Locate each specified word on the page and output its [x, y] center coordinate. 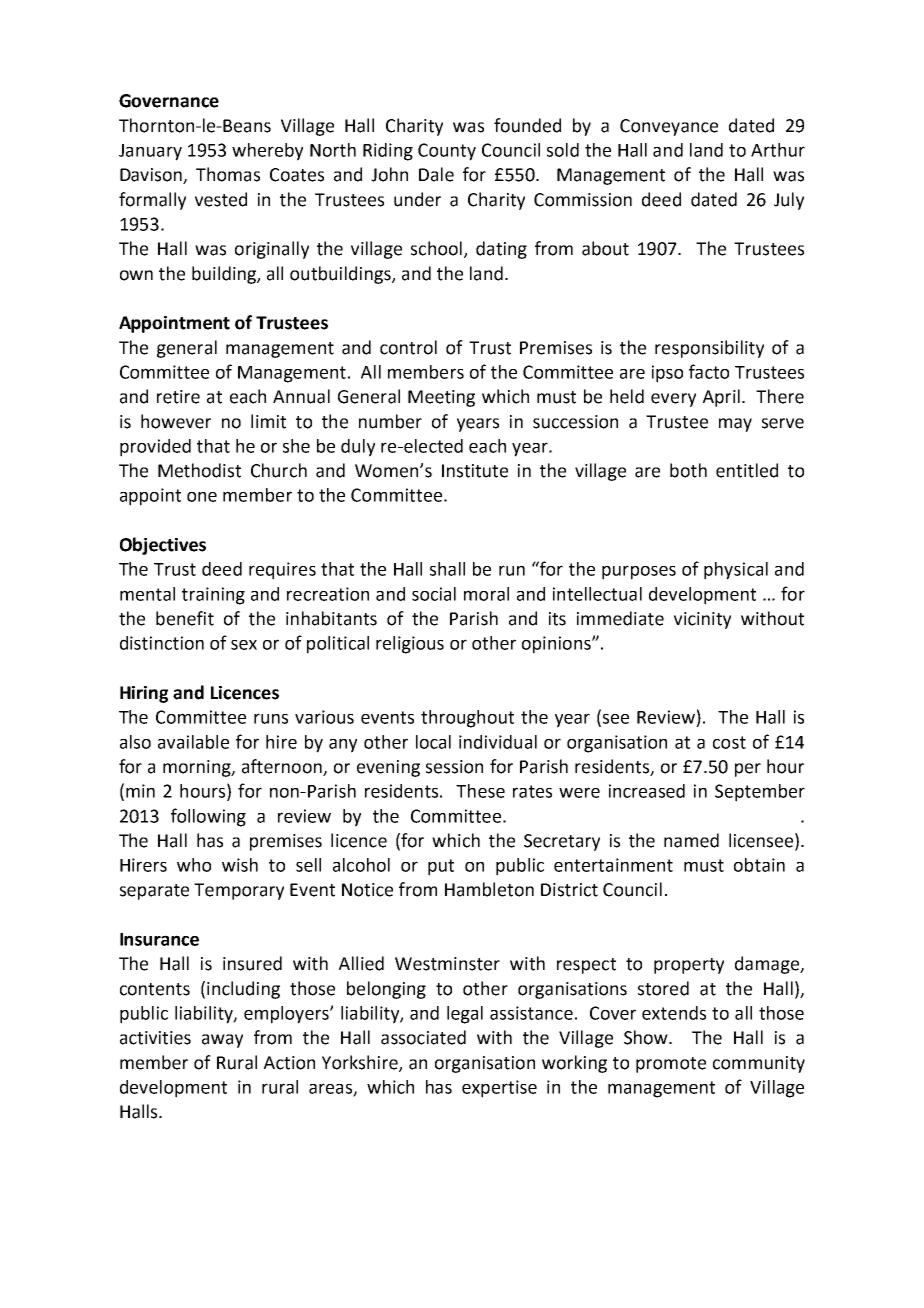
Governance [169, 101]
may [735, 425]
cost [729, 742]
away [222, 1041]
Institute [475, 471]
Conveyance [669, 127]
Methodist [199, 470]
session [454, 767]
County [447, 152]
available [193, 742]
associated [423, 1037]
